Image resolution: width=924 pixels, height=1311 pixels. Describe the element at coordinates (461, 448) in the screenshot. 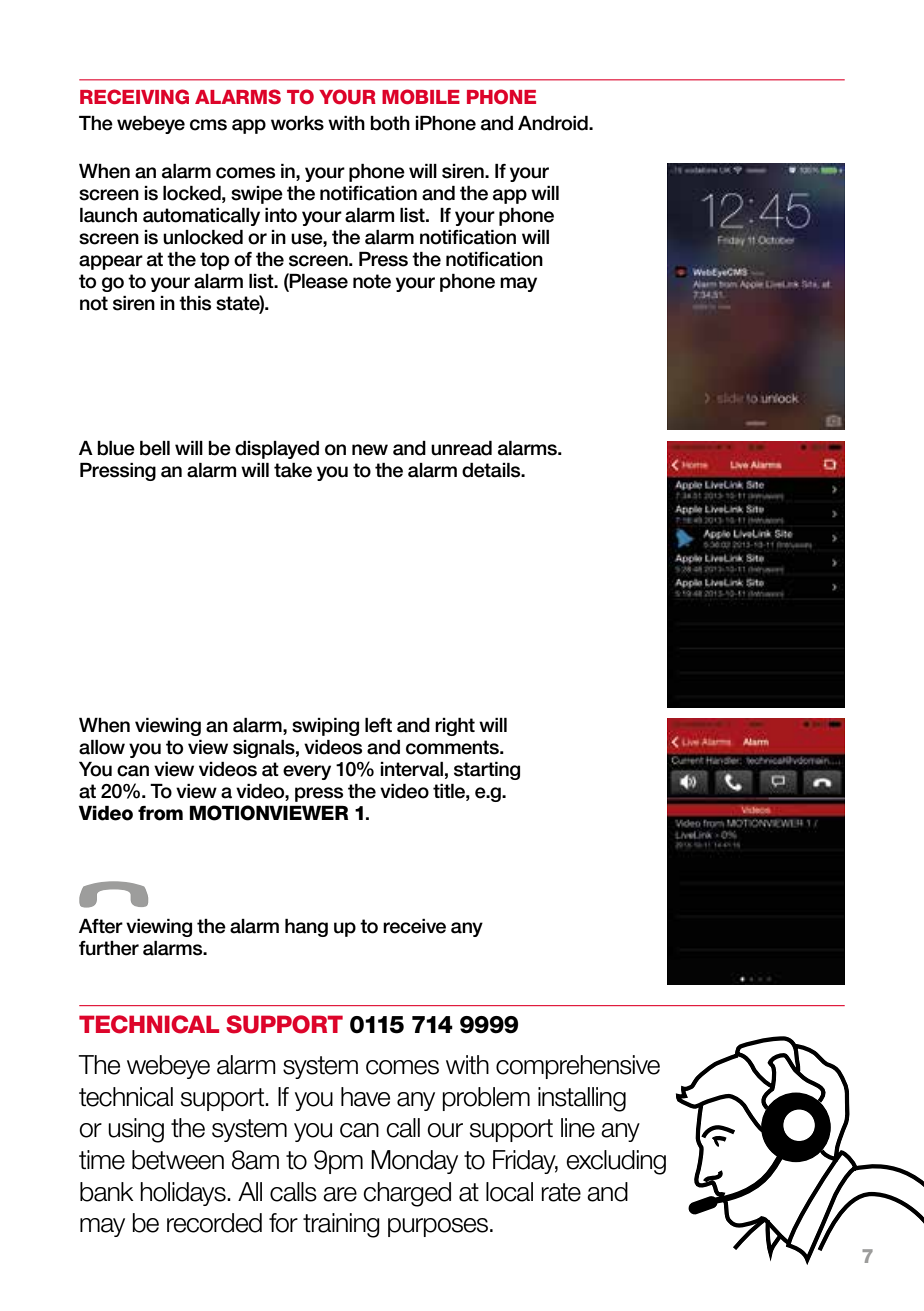

I see `unread` at that location.
